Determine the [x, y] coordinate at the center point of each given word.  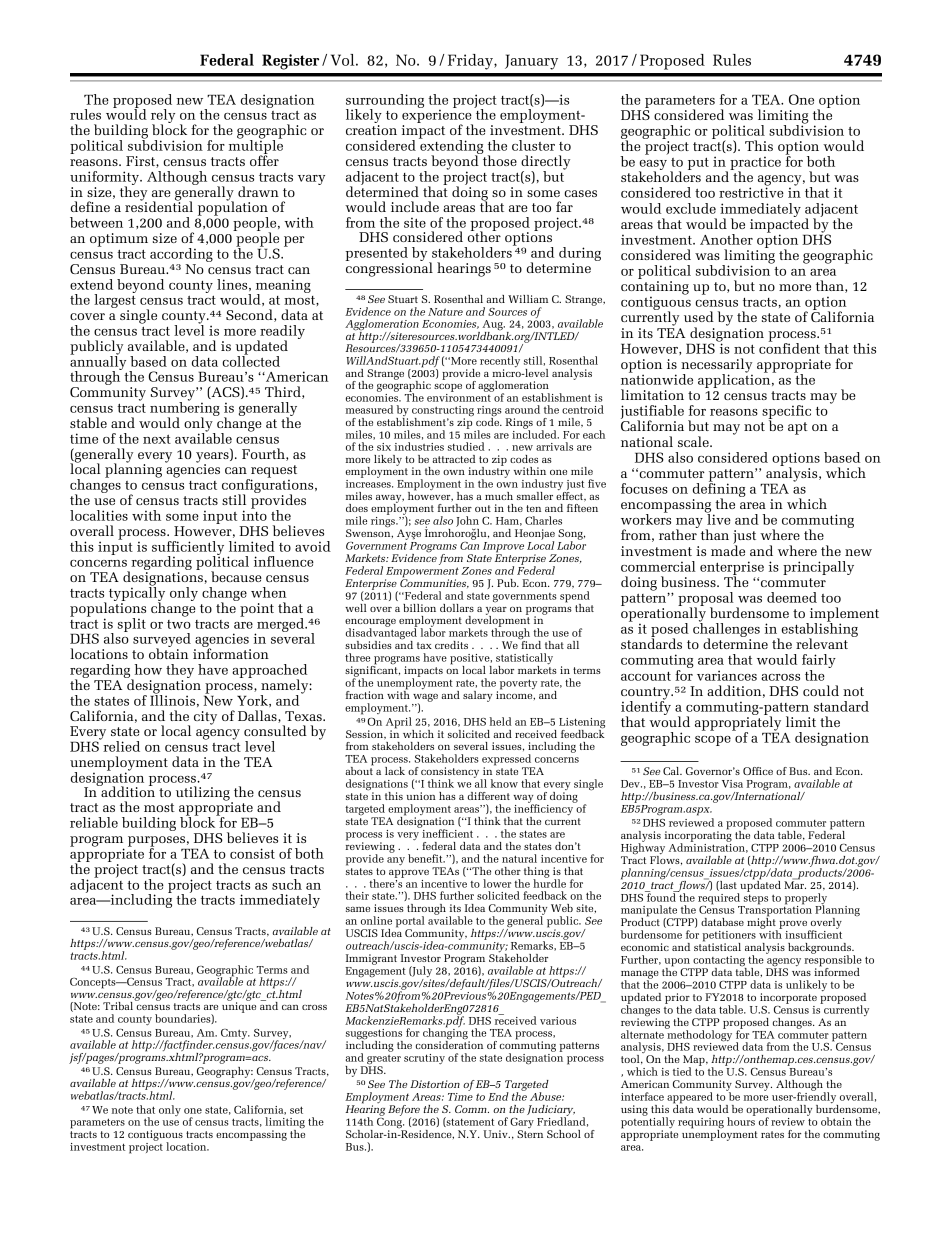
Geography [225, 1072]
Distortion [435, 1084]
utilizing [204, 794]
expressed [508, 761]
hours [741, 1120]
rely [163, 117]
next [157, 439]
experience [437, 116]
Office [758, 771]
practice [755, 164]
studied [466, 446]
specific [786, 413]
